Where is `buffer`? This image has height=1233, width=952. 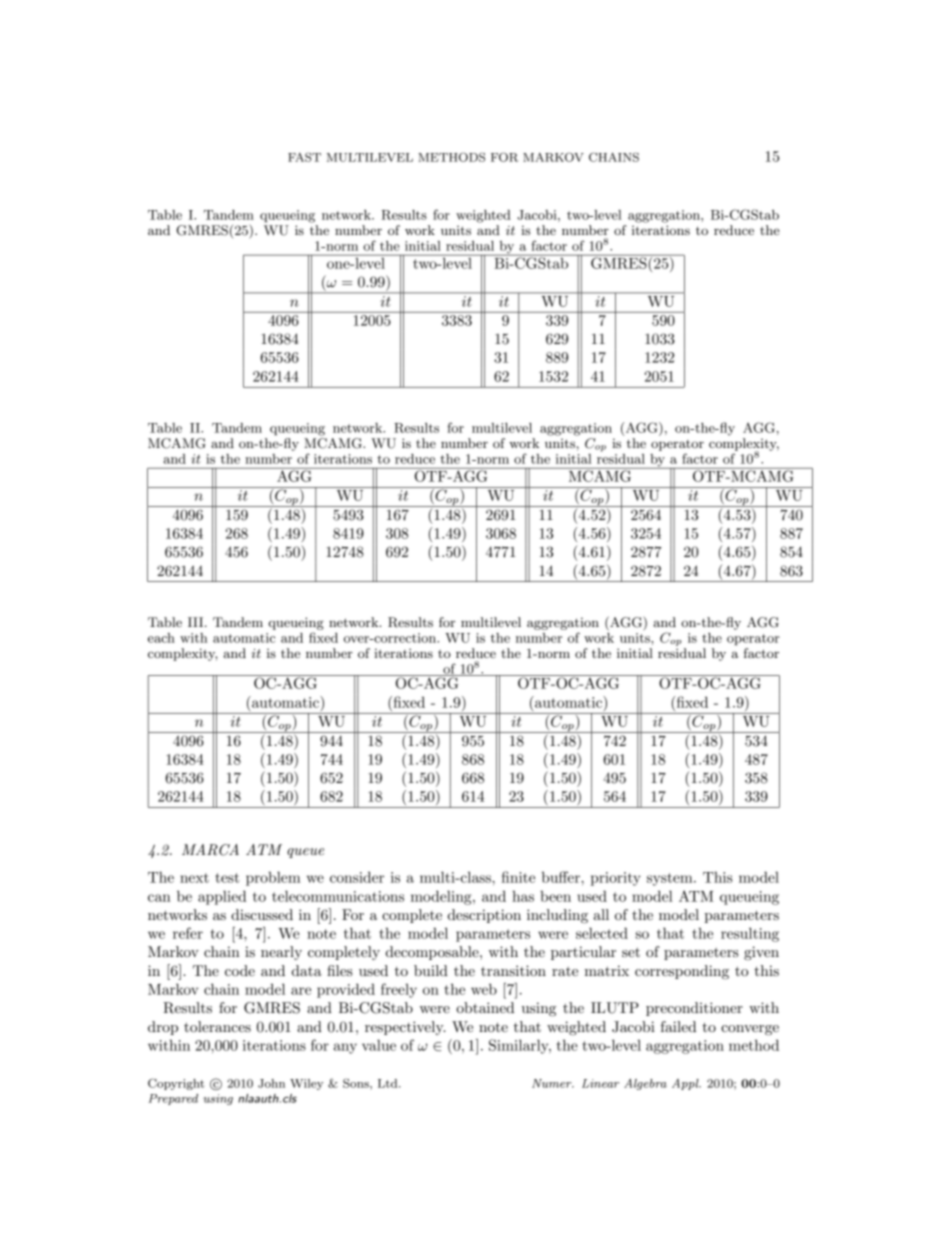
buffer is located at coordinates (562, 877).
